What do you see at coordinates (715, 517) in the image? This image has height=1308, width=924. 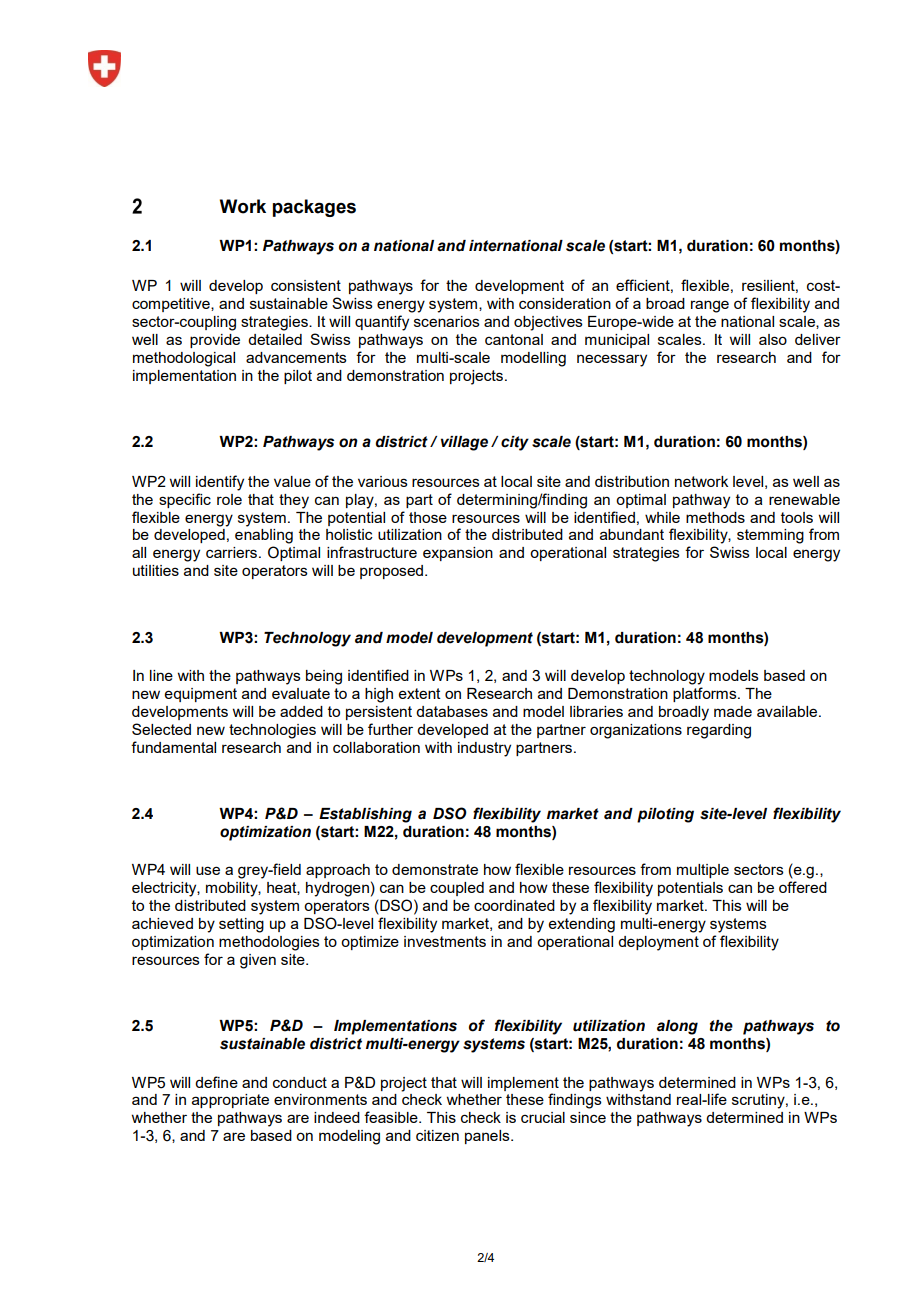 I see `methods` at bounding box center [715, 517].
